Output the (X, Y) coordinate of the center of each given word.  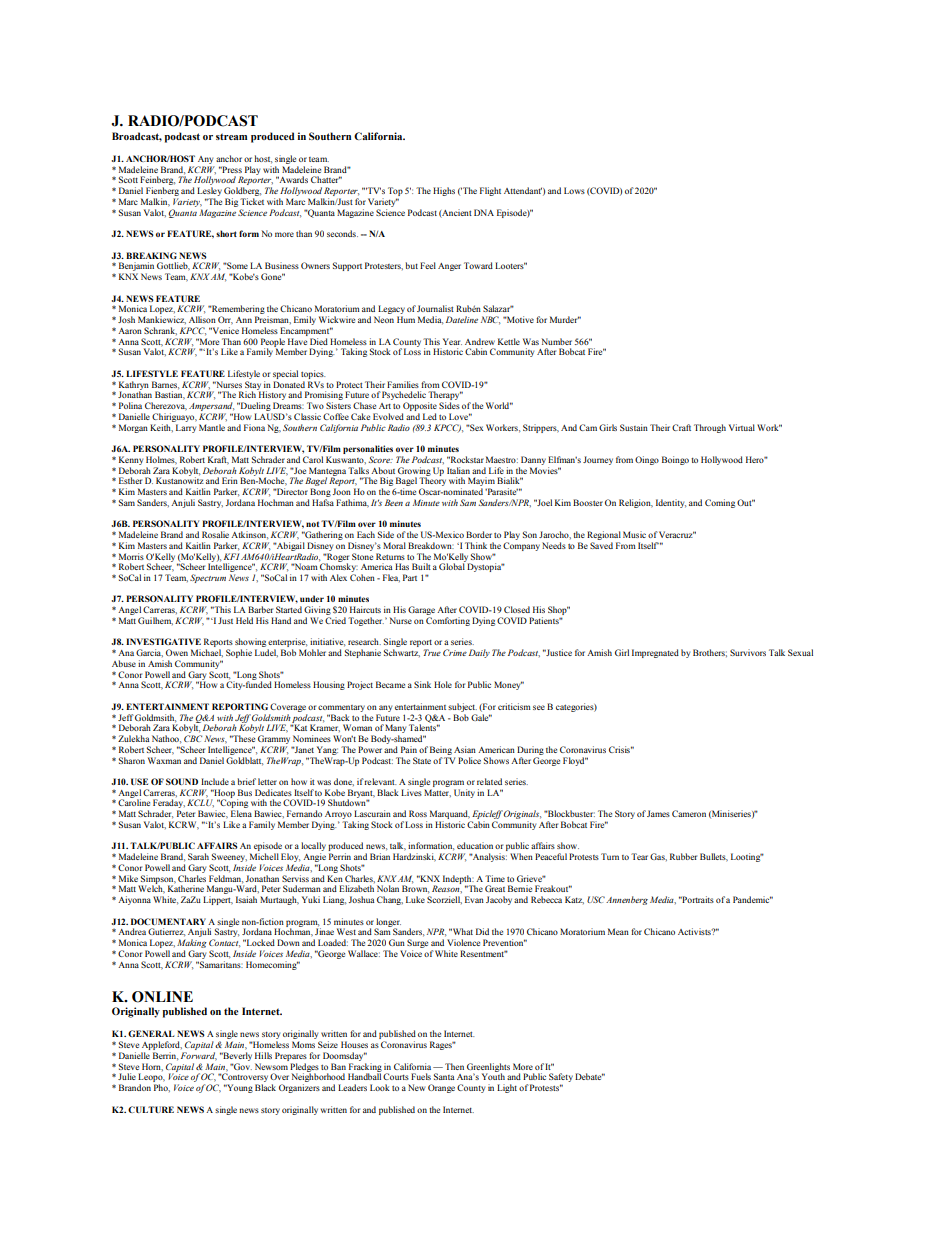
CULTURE (151, 1109)
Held (244, 620)
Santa (444, 1076)
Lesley (209, 193)
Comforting (448, 621)
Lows (574, 190)
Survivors (748, 652)
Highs (444, 191)
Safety (561, 1079)
